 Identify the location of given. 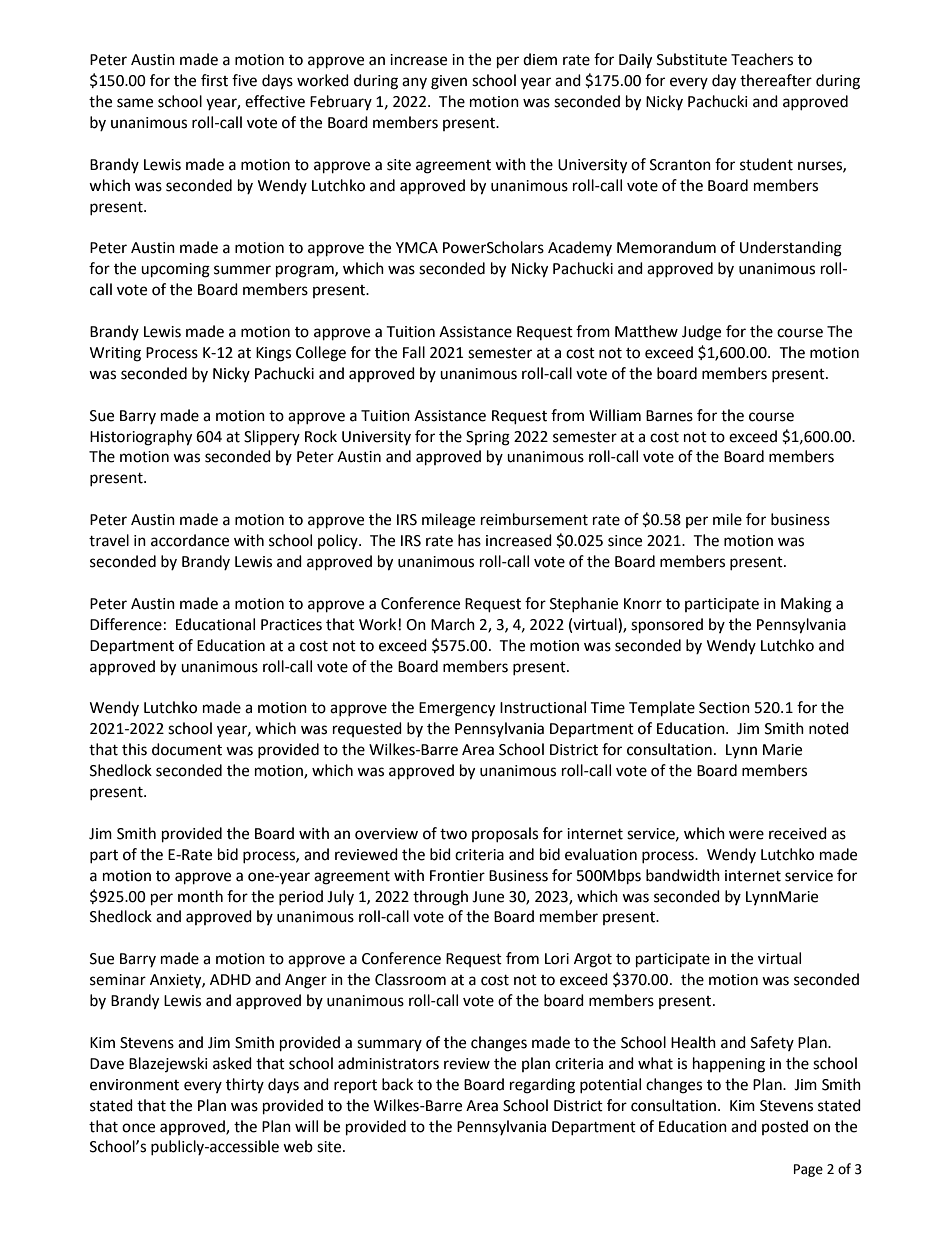
(449, 82).
